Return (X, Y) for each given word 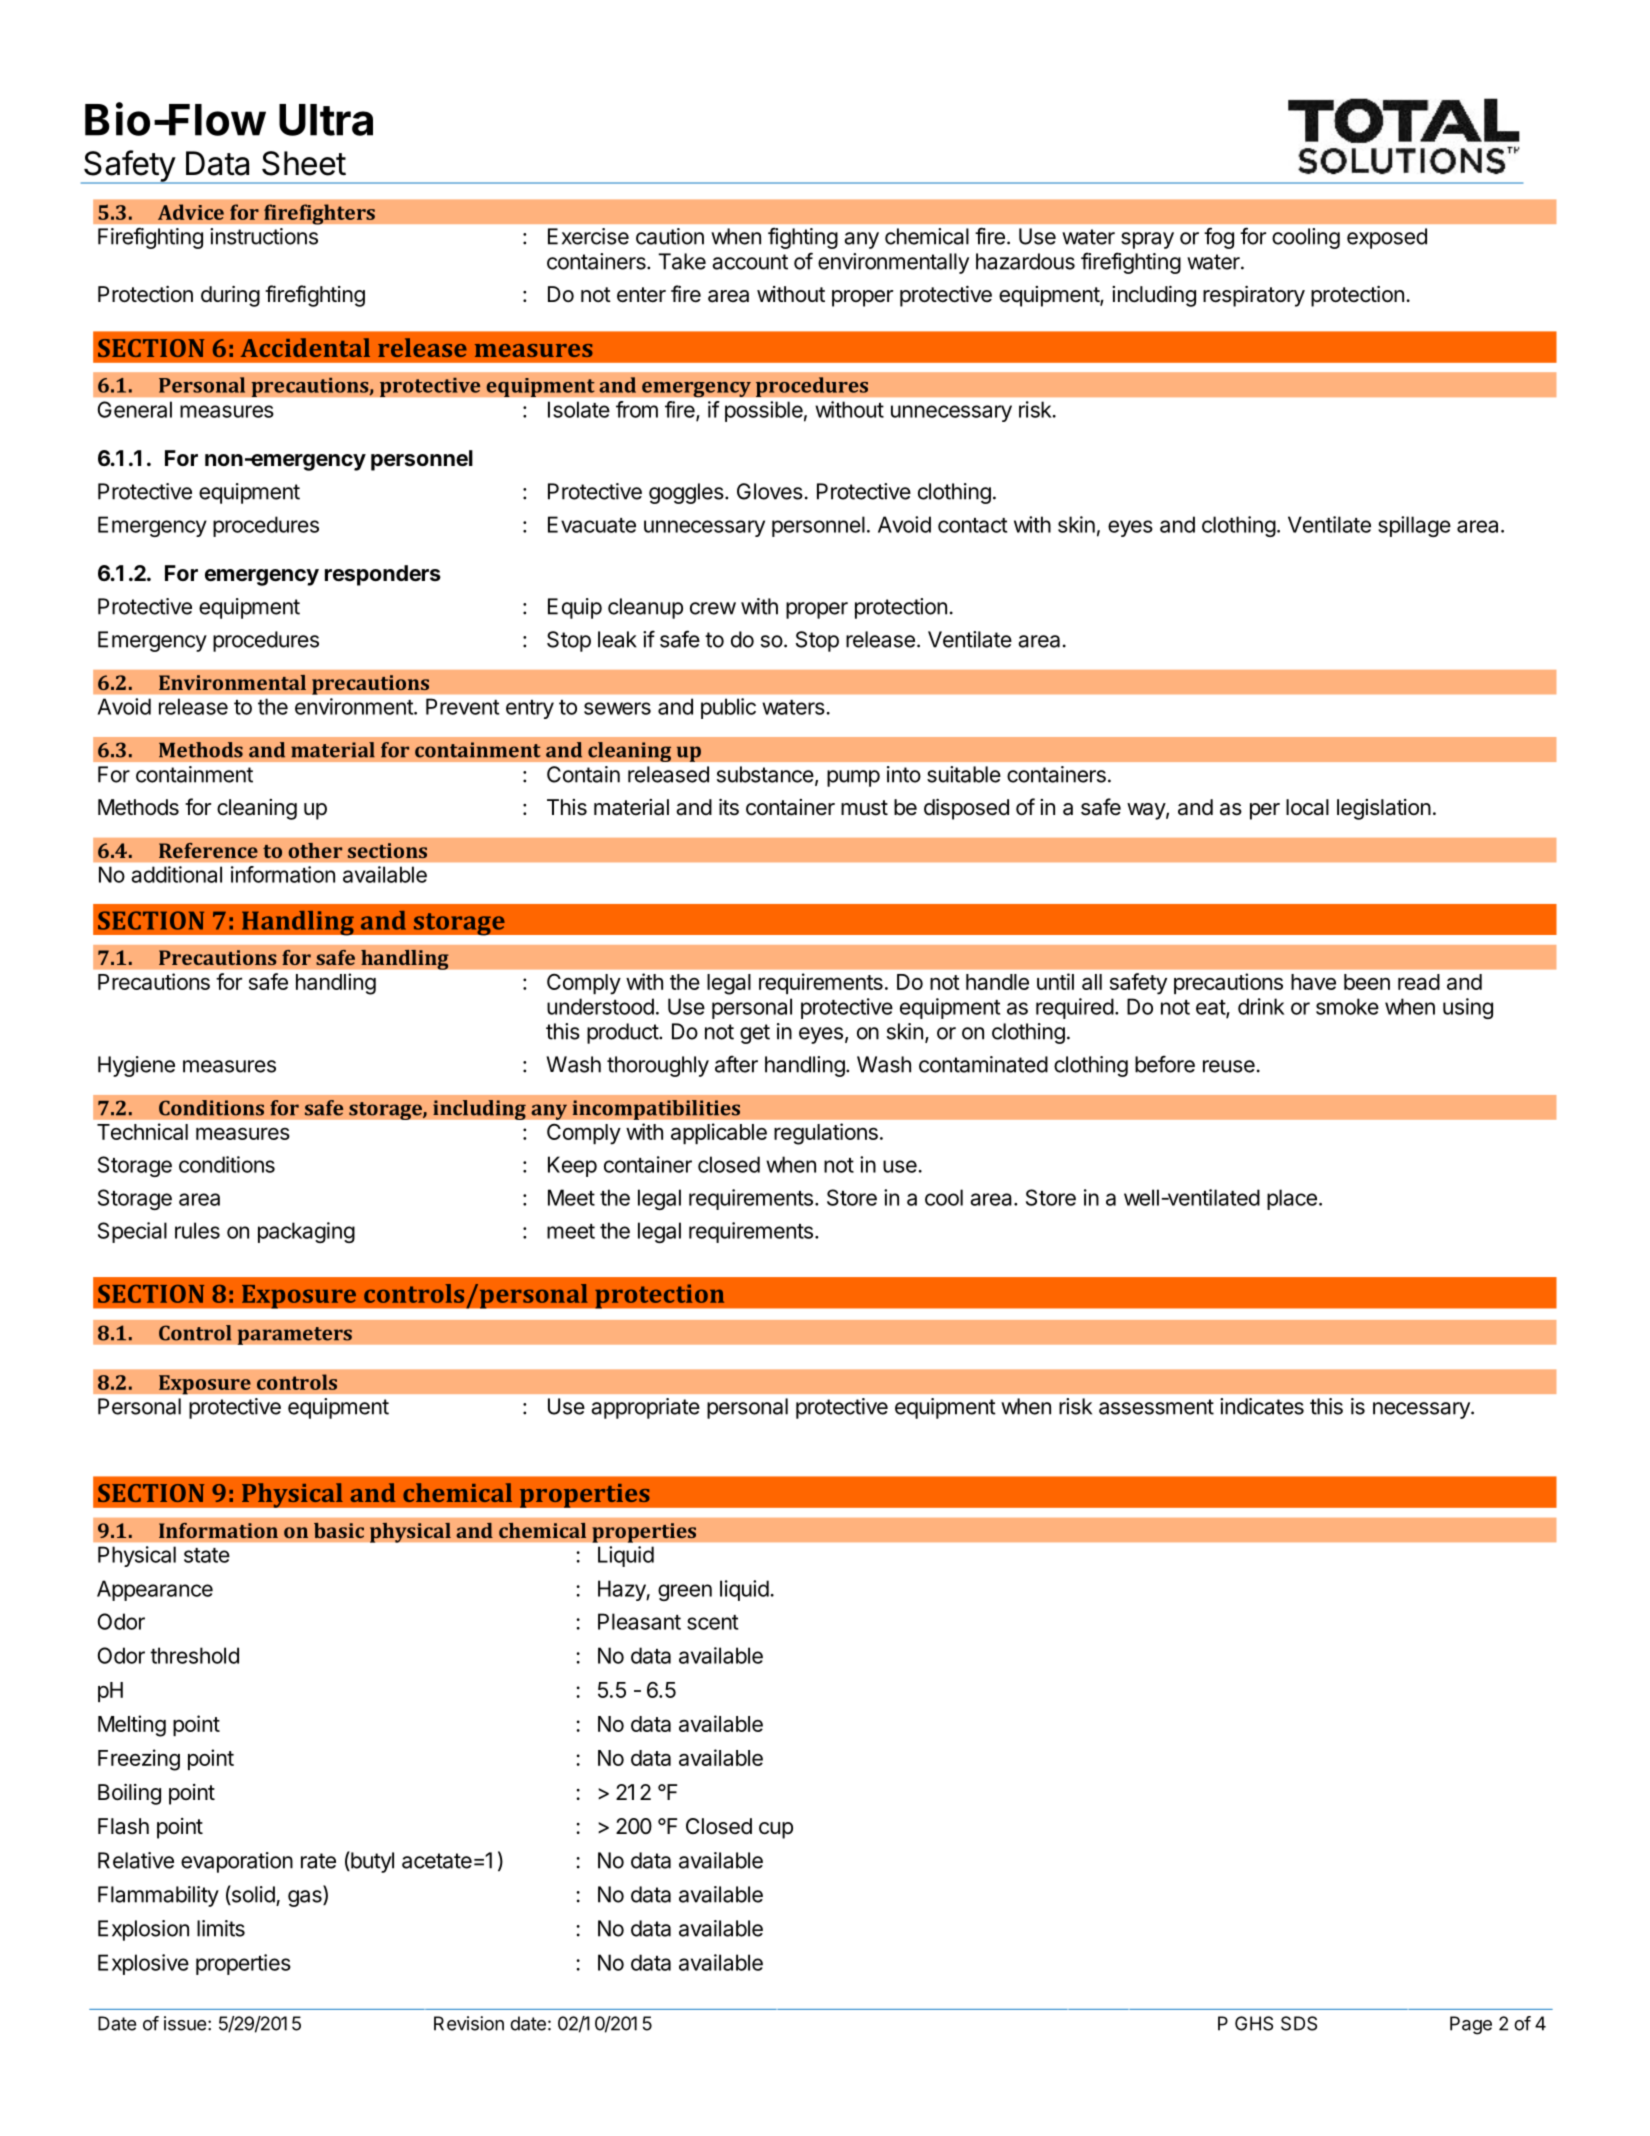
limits (221, 1928)
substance (765, 774)
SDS (1299, 2023)
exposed (1387, 238)
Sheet (304, 163)
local (1307, 807)
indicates (1262, 1406)
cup (776, 1830)
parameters (294, 1336)
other (315, 850)
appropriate (645, 1408)
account (750, 262)
